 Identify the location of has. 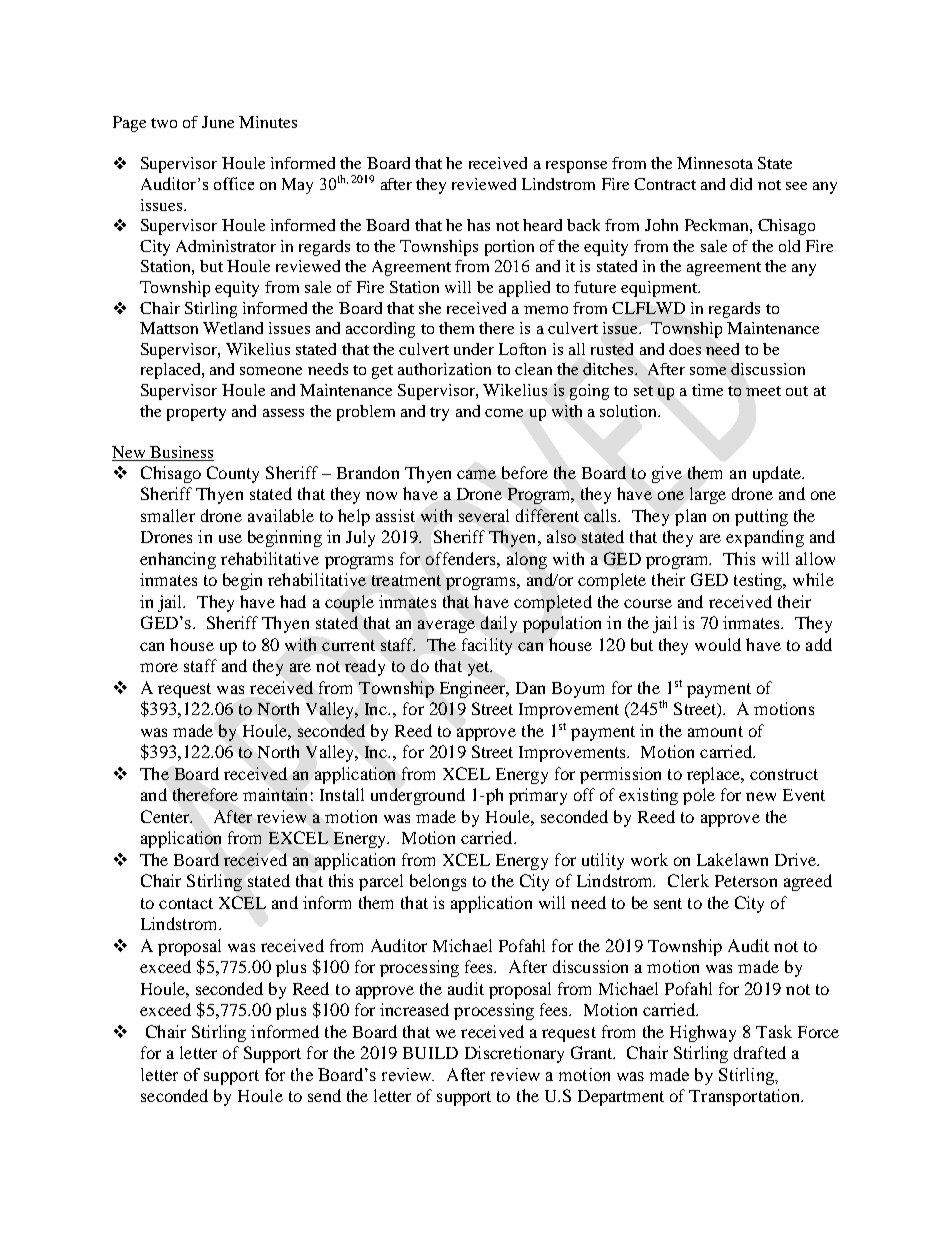
(478, 225).
